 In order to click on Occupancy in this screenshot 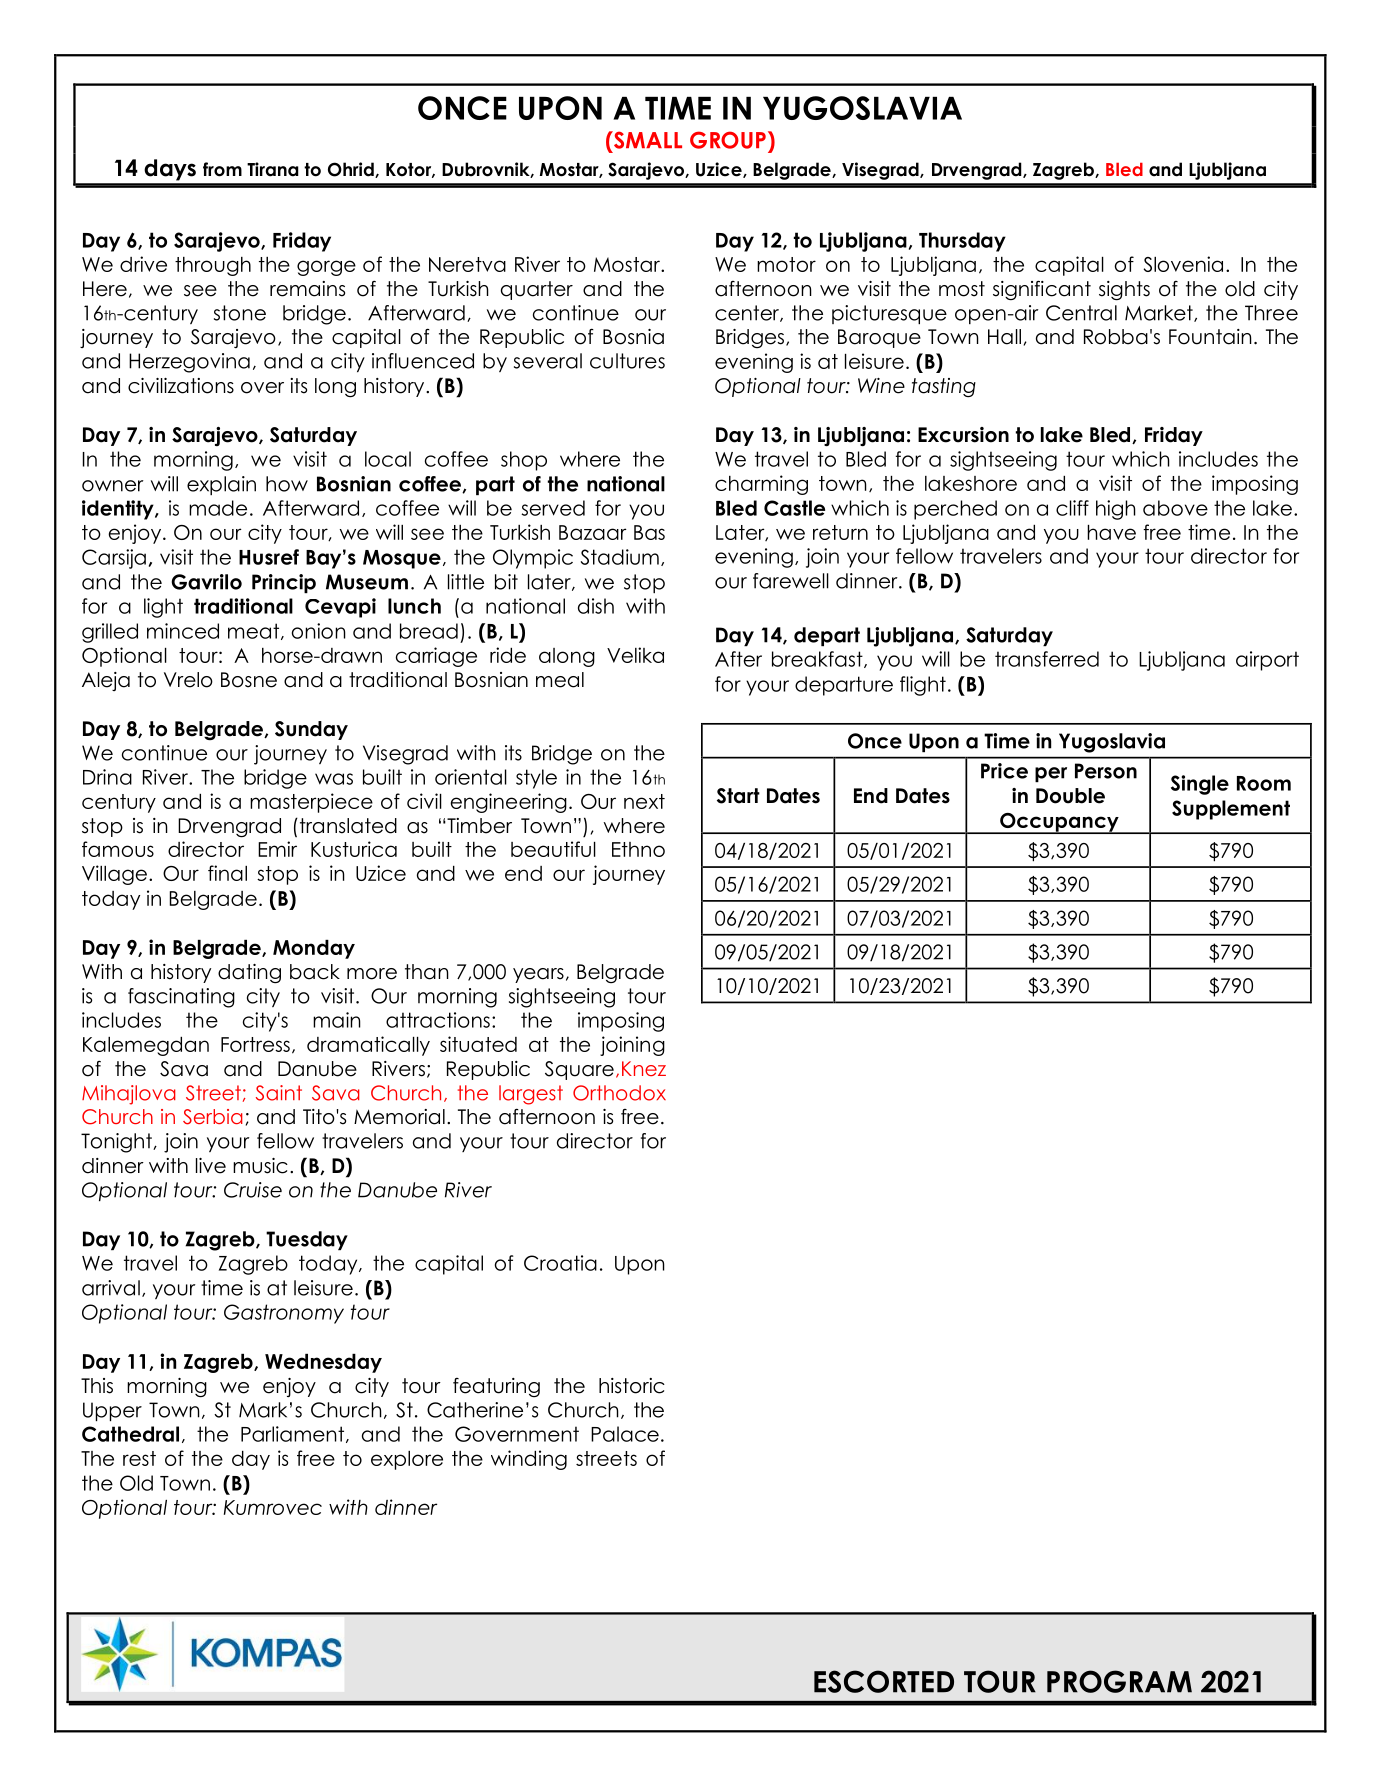, I will do `click(1059, 823)`.
